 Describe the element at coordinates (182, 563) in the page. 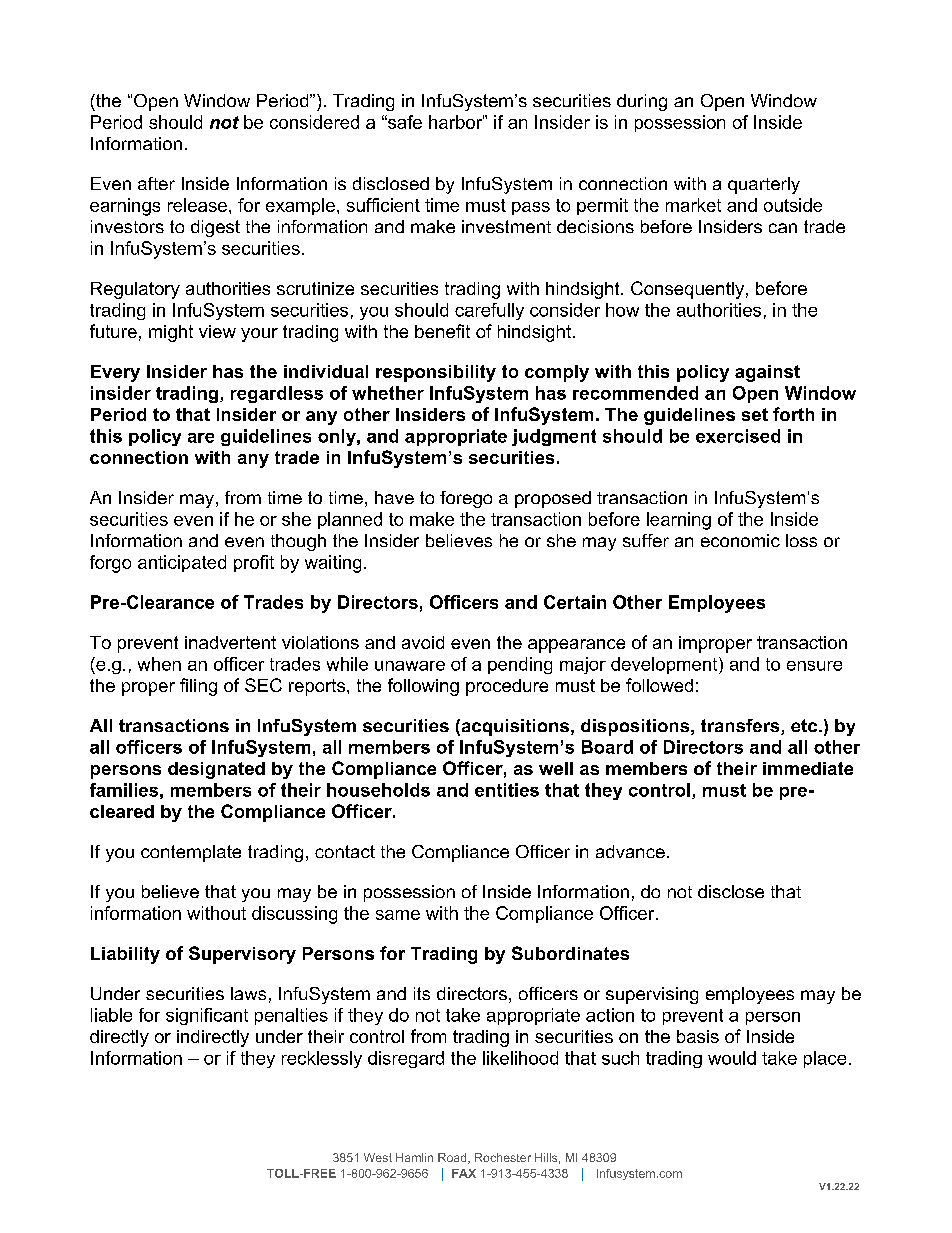

I see `anticipated` at that location.
